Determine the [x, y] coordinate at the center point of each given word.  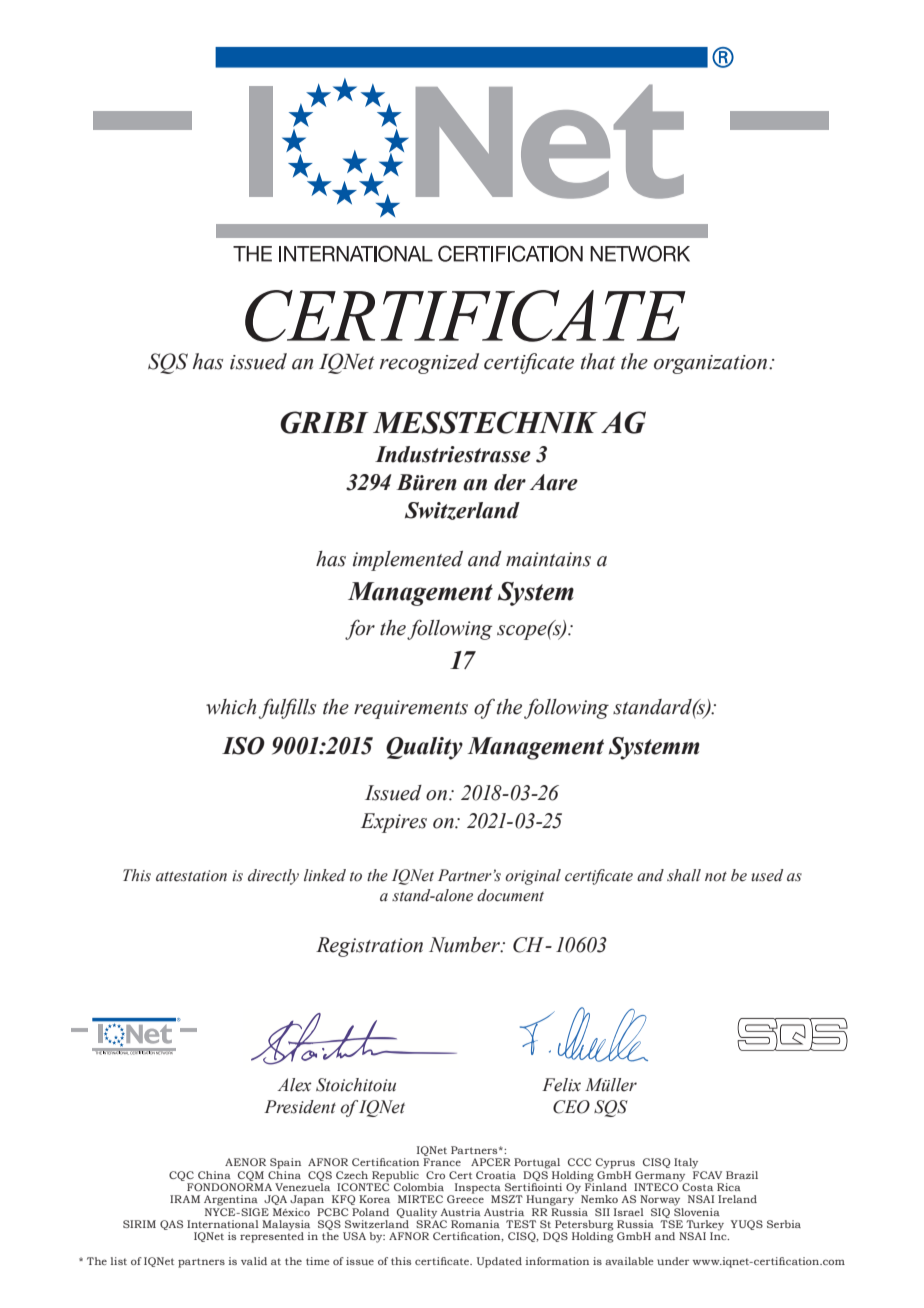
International [223, 1224]
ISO [243, 746]
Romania [475, 1224]
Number [465, 945]
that [598, 361]
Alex [294, 1085]
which [231, 707]
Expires [394, 823]
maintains [548, 559]
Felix [561, 1085]
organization [712, 364]
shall [684, 875]
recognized [429, 363]
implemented [408, 561]
